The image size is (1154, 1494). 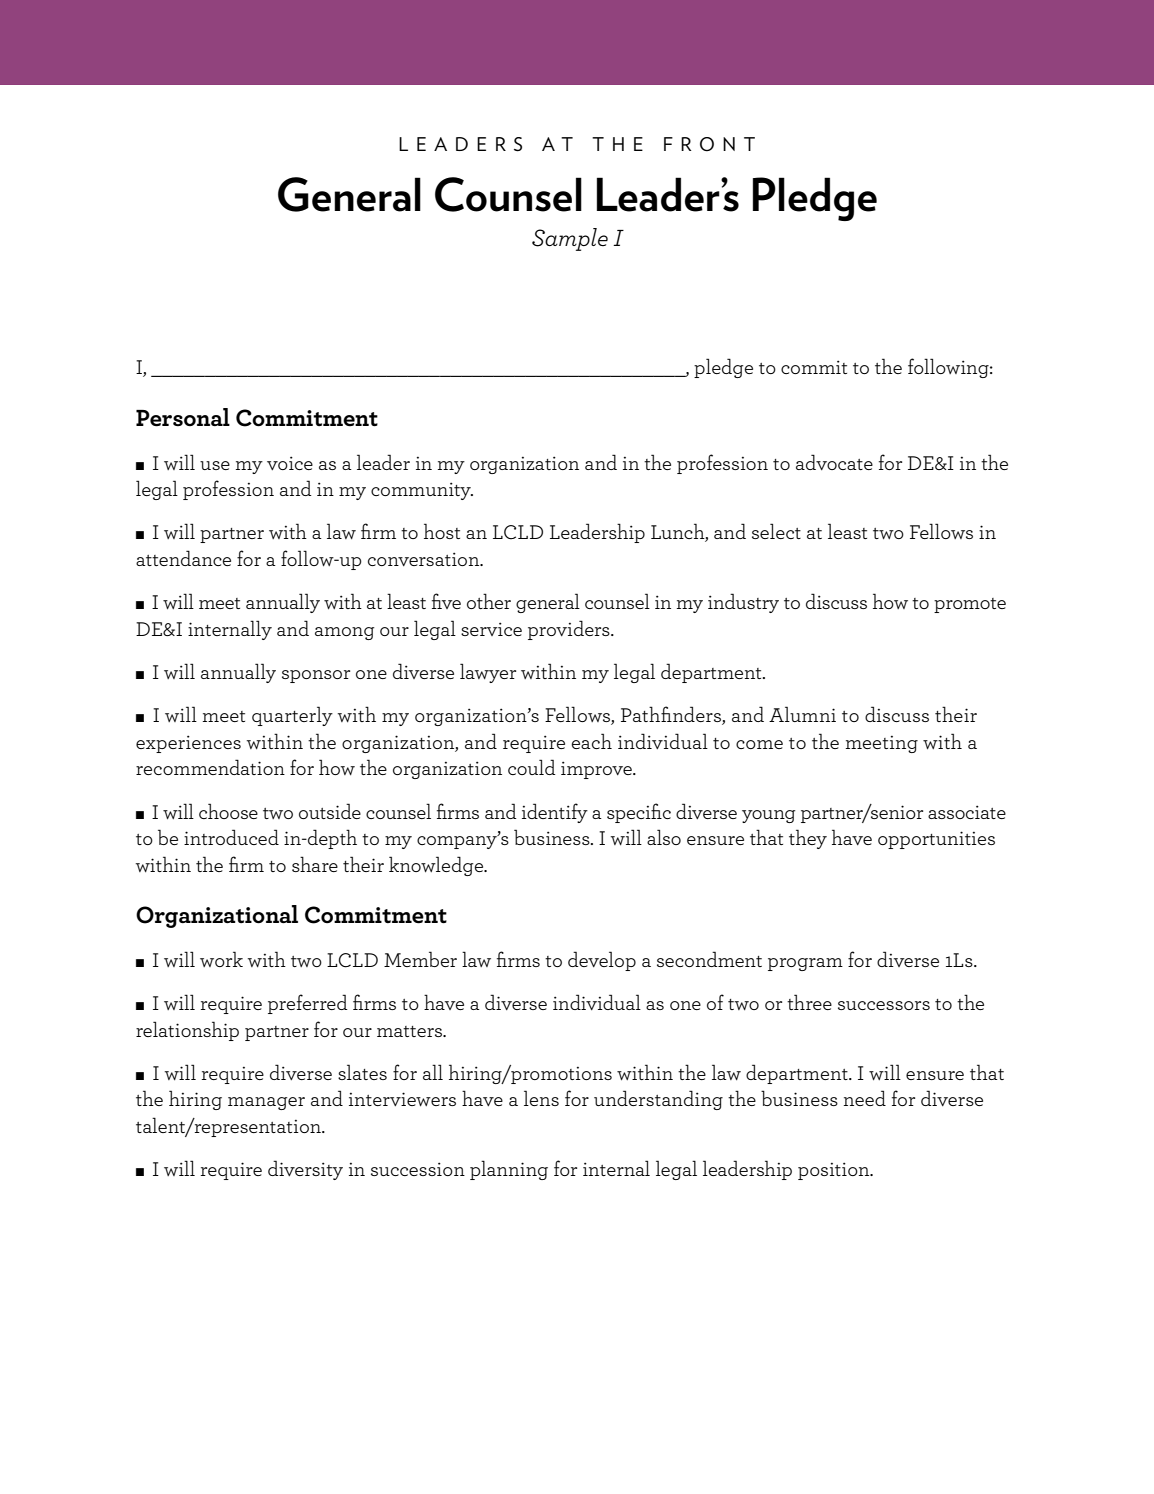 What do you see at coordinates (776, 531) in the page?
I see `select` at bounding box center [776, 531].
